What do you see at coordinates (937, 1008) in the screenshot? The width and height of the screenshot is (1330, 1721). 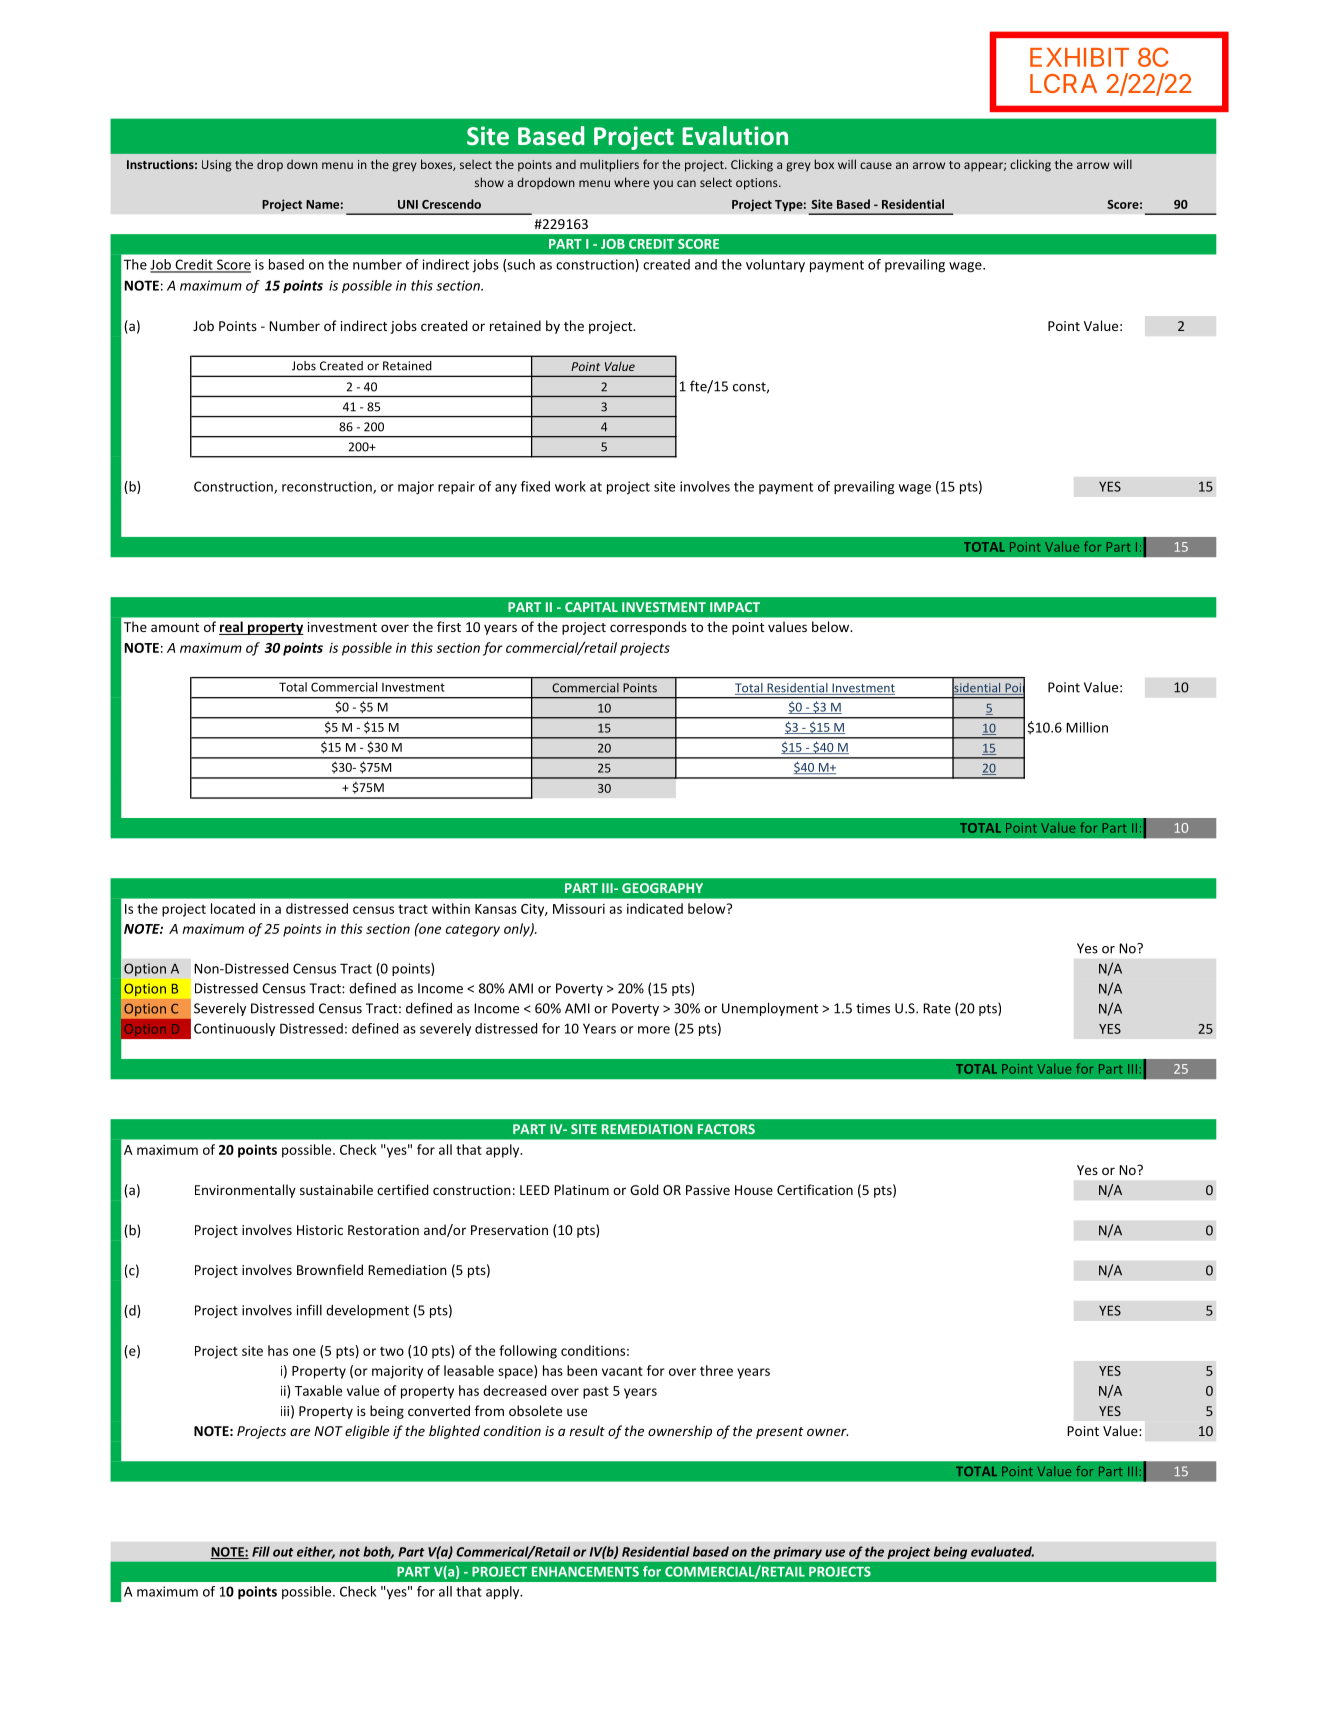 I see `Rate` at bounding box center [937, 1008].
